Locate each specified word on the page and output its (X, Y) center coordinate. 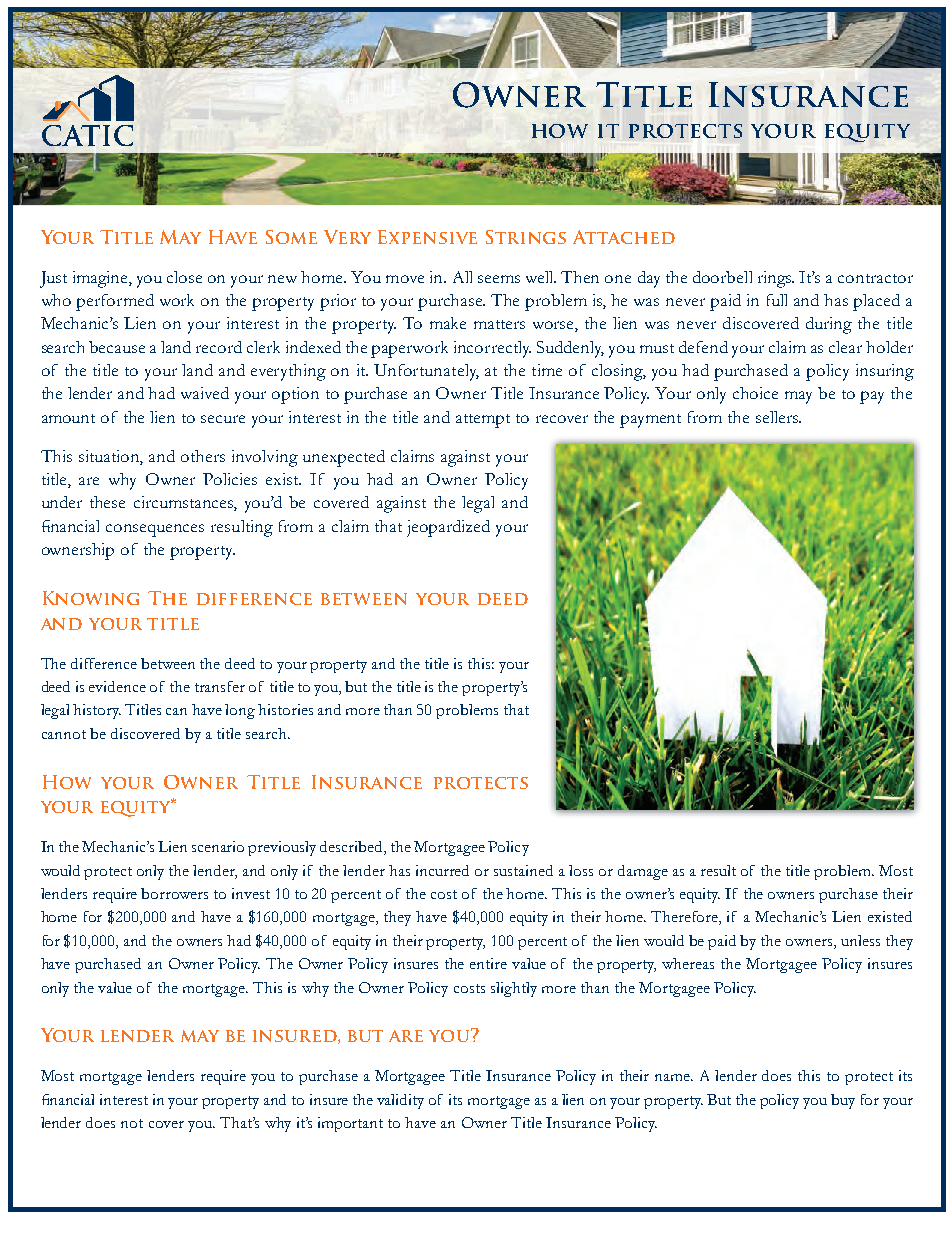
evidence (117, 686)
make (448, 323)
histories (285, 709)
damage (643, 872)
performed (115, 302)
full (777, 300)
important (350, 1124)
